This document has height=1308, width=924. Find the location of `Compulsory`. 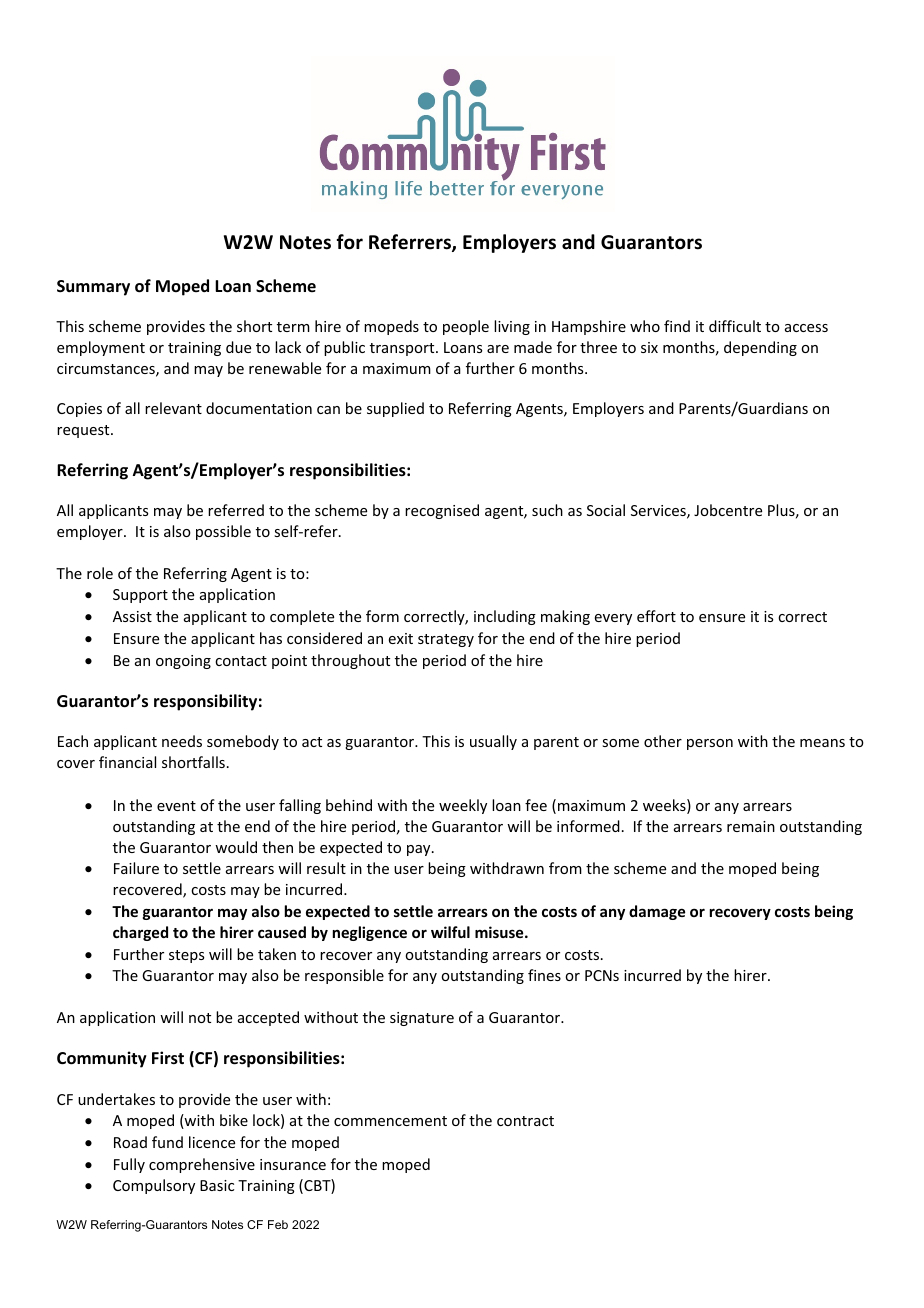

Compulsory is located at coordinates (154, 1186).
